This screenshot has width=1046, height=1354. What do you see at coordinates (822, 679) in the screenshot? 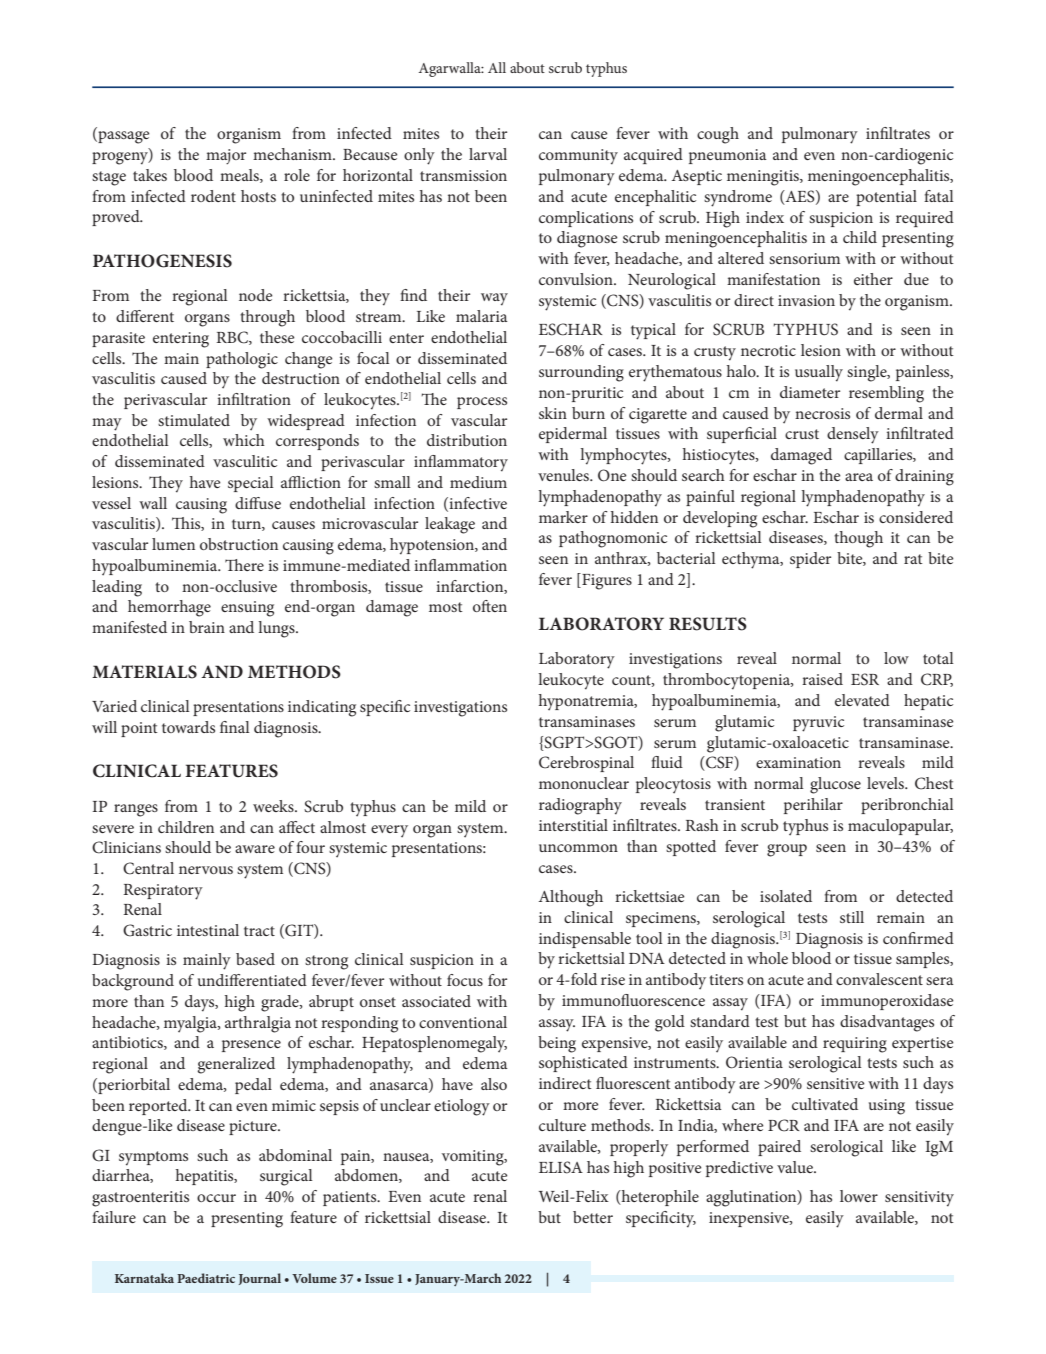
I see `raised` at bounding box center [822, 679].
